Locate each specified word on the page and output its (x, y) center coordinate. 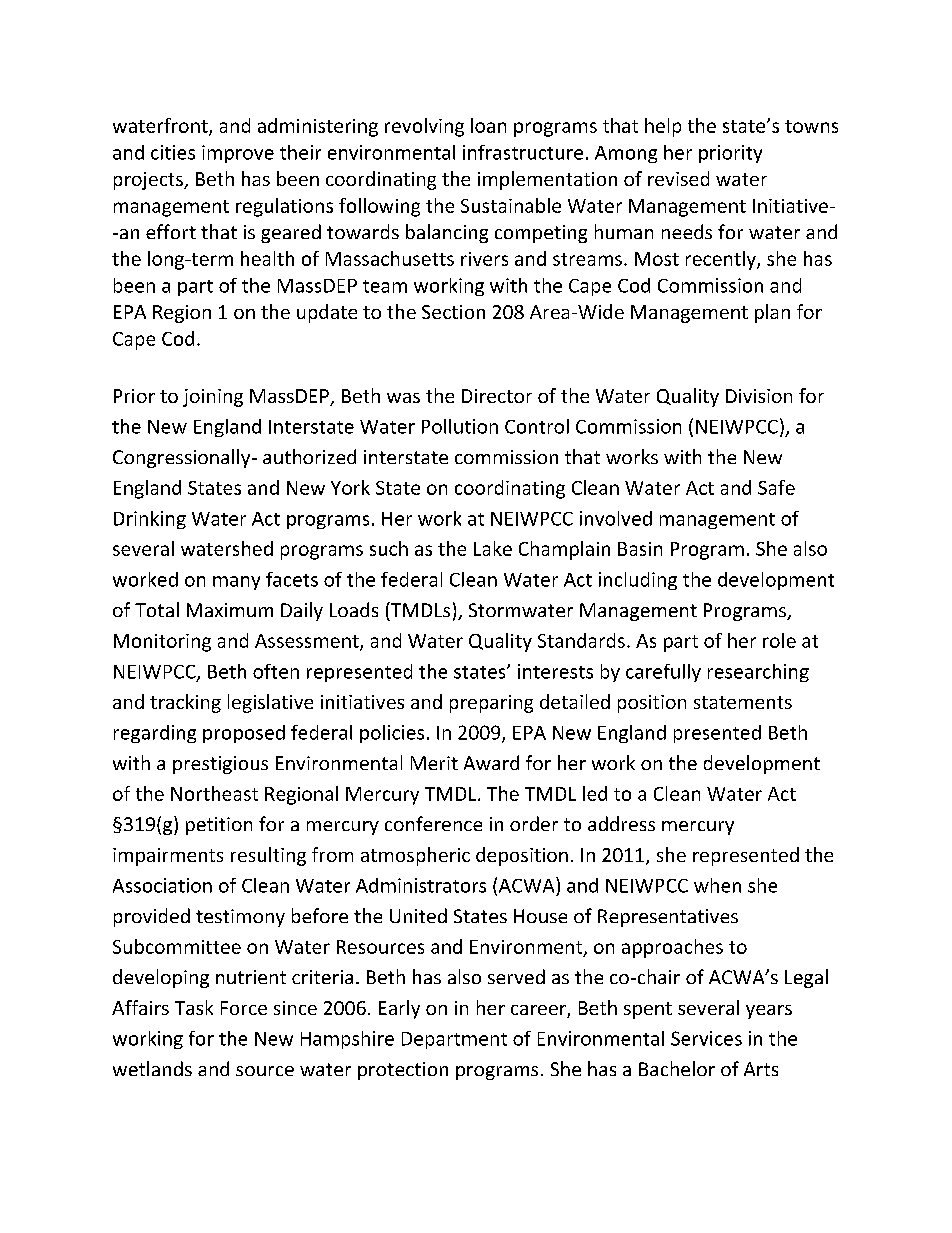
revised (678, 178)
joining (213, 398)
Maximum (230, 610)
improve (238, 154)
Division (759, 396)
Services (706, 1038)
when (717, 885)
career (539, 1011)
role (779, 640)
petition (219, 826)
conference (433, 823)
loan (488, 125)
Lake (493, 548)
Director (497, 396)
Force (244, 1008)
